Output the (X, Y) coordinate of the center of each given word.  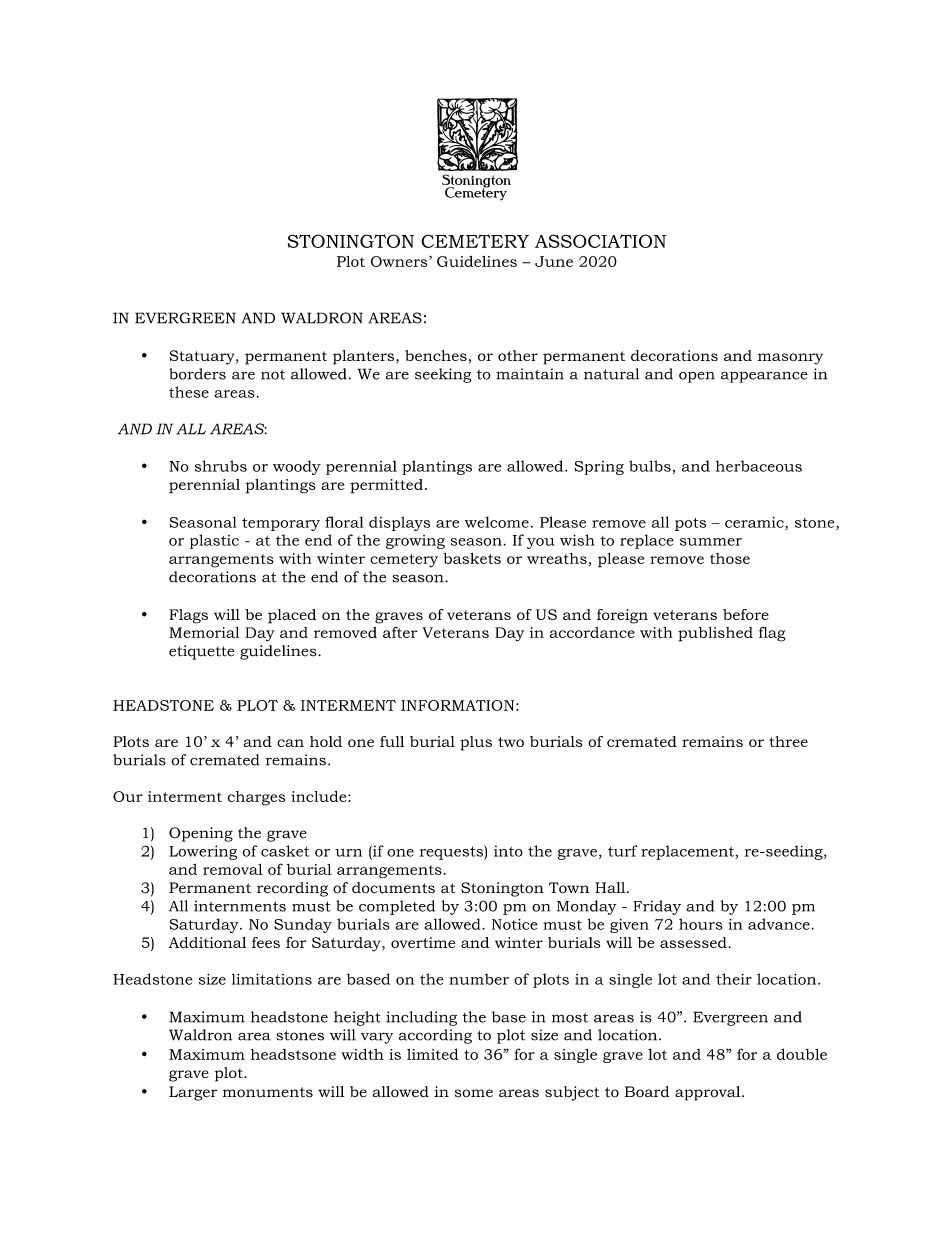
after (400, 632)
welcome (497, 522)
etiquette (201, 652)
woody (297, 467)
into (508, 851)
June (554, 261)
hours (701, 924)
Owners (400, 261)
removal (233, 869)
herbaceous (759, 466)
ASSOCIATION (600, 241)
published (715, 634)
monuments (268, 1092)
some (474, 1093)
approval (709, 1093)
